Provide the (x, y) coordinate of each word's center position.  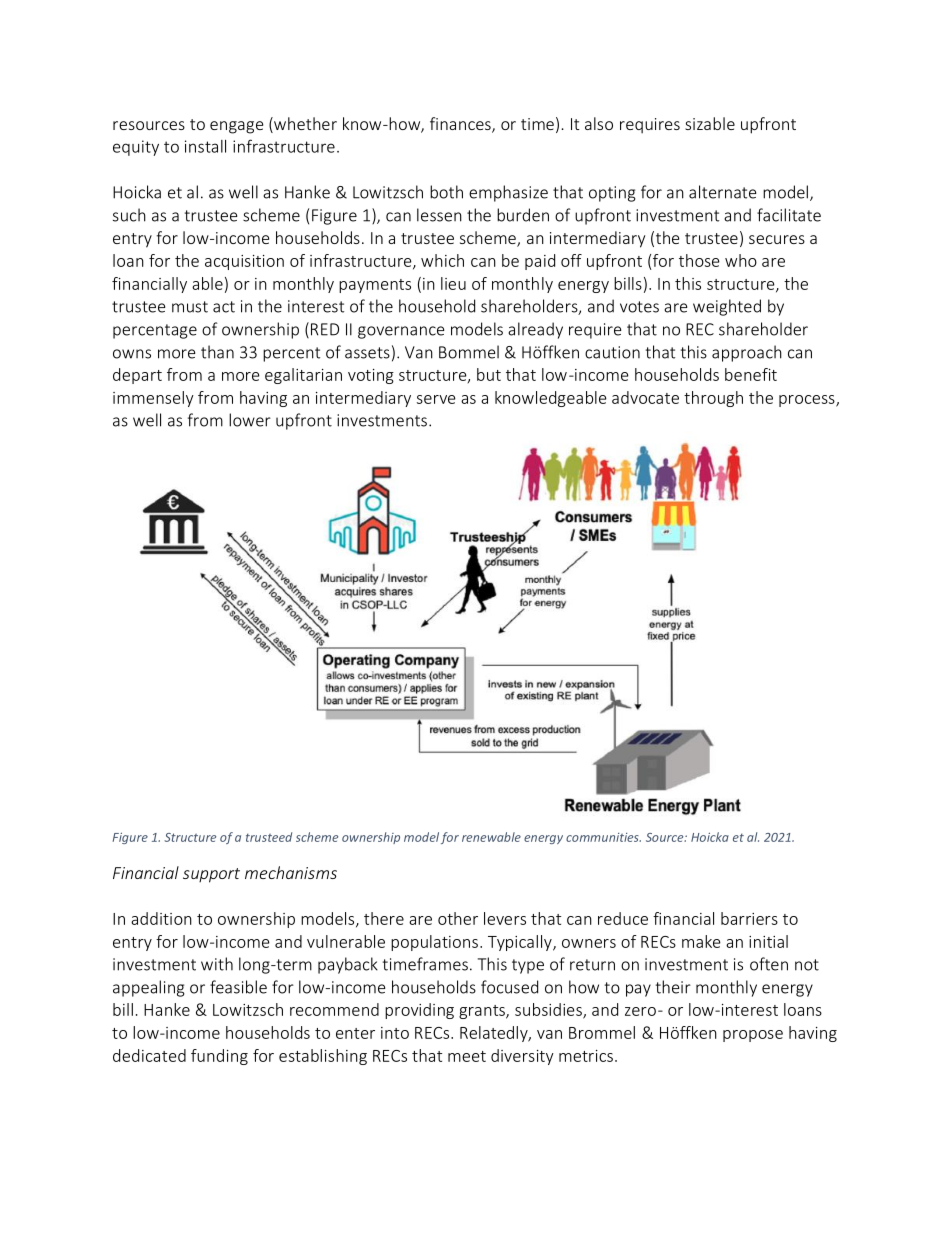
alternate (723, 192)
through (713, 399)
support (211, 875)
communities (603, 837)
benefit (751, 374)
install (205, 146)
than (217, 352)
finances (461, 125)
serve (436, 399)
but (489, 374)
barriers (749, 918)
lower (250, 420)
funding (219, 1057)
